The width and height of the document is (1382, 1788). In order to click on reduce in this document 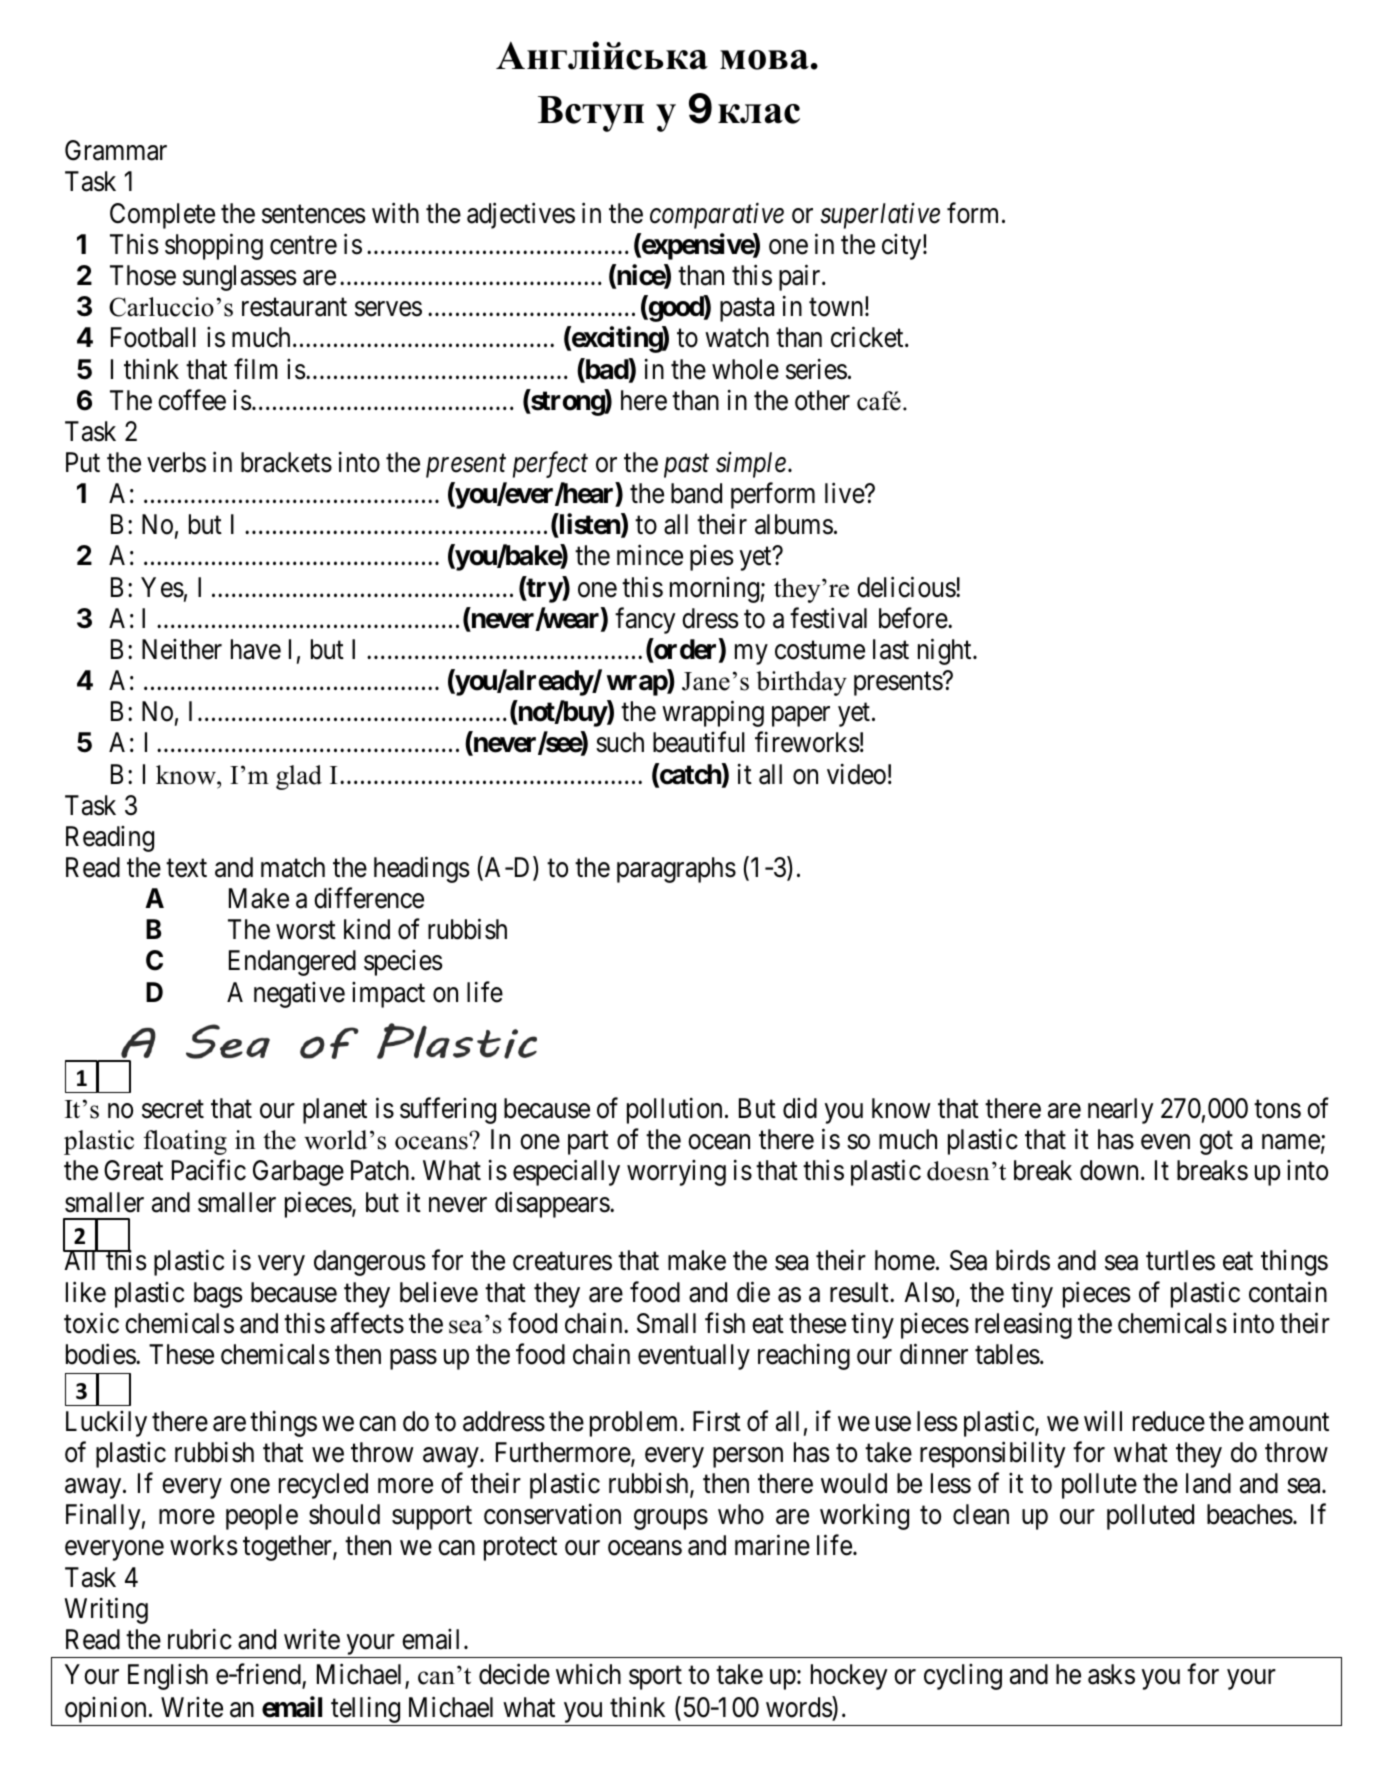, I will do `click(1169, 1421)`.
